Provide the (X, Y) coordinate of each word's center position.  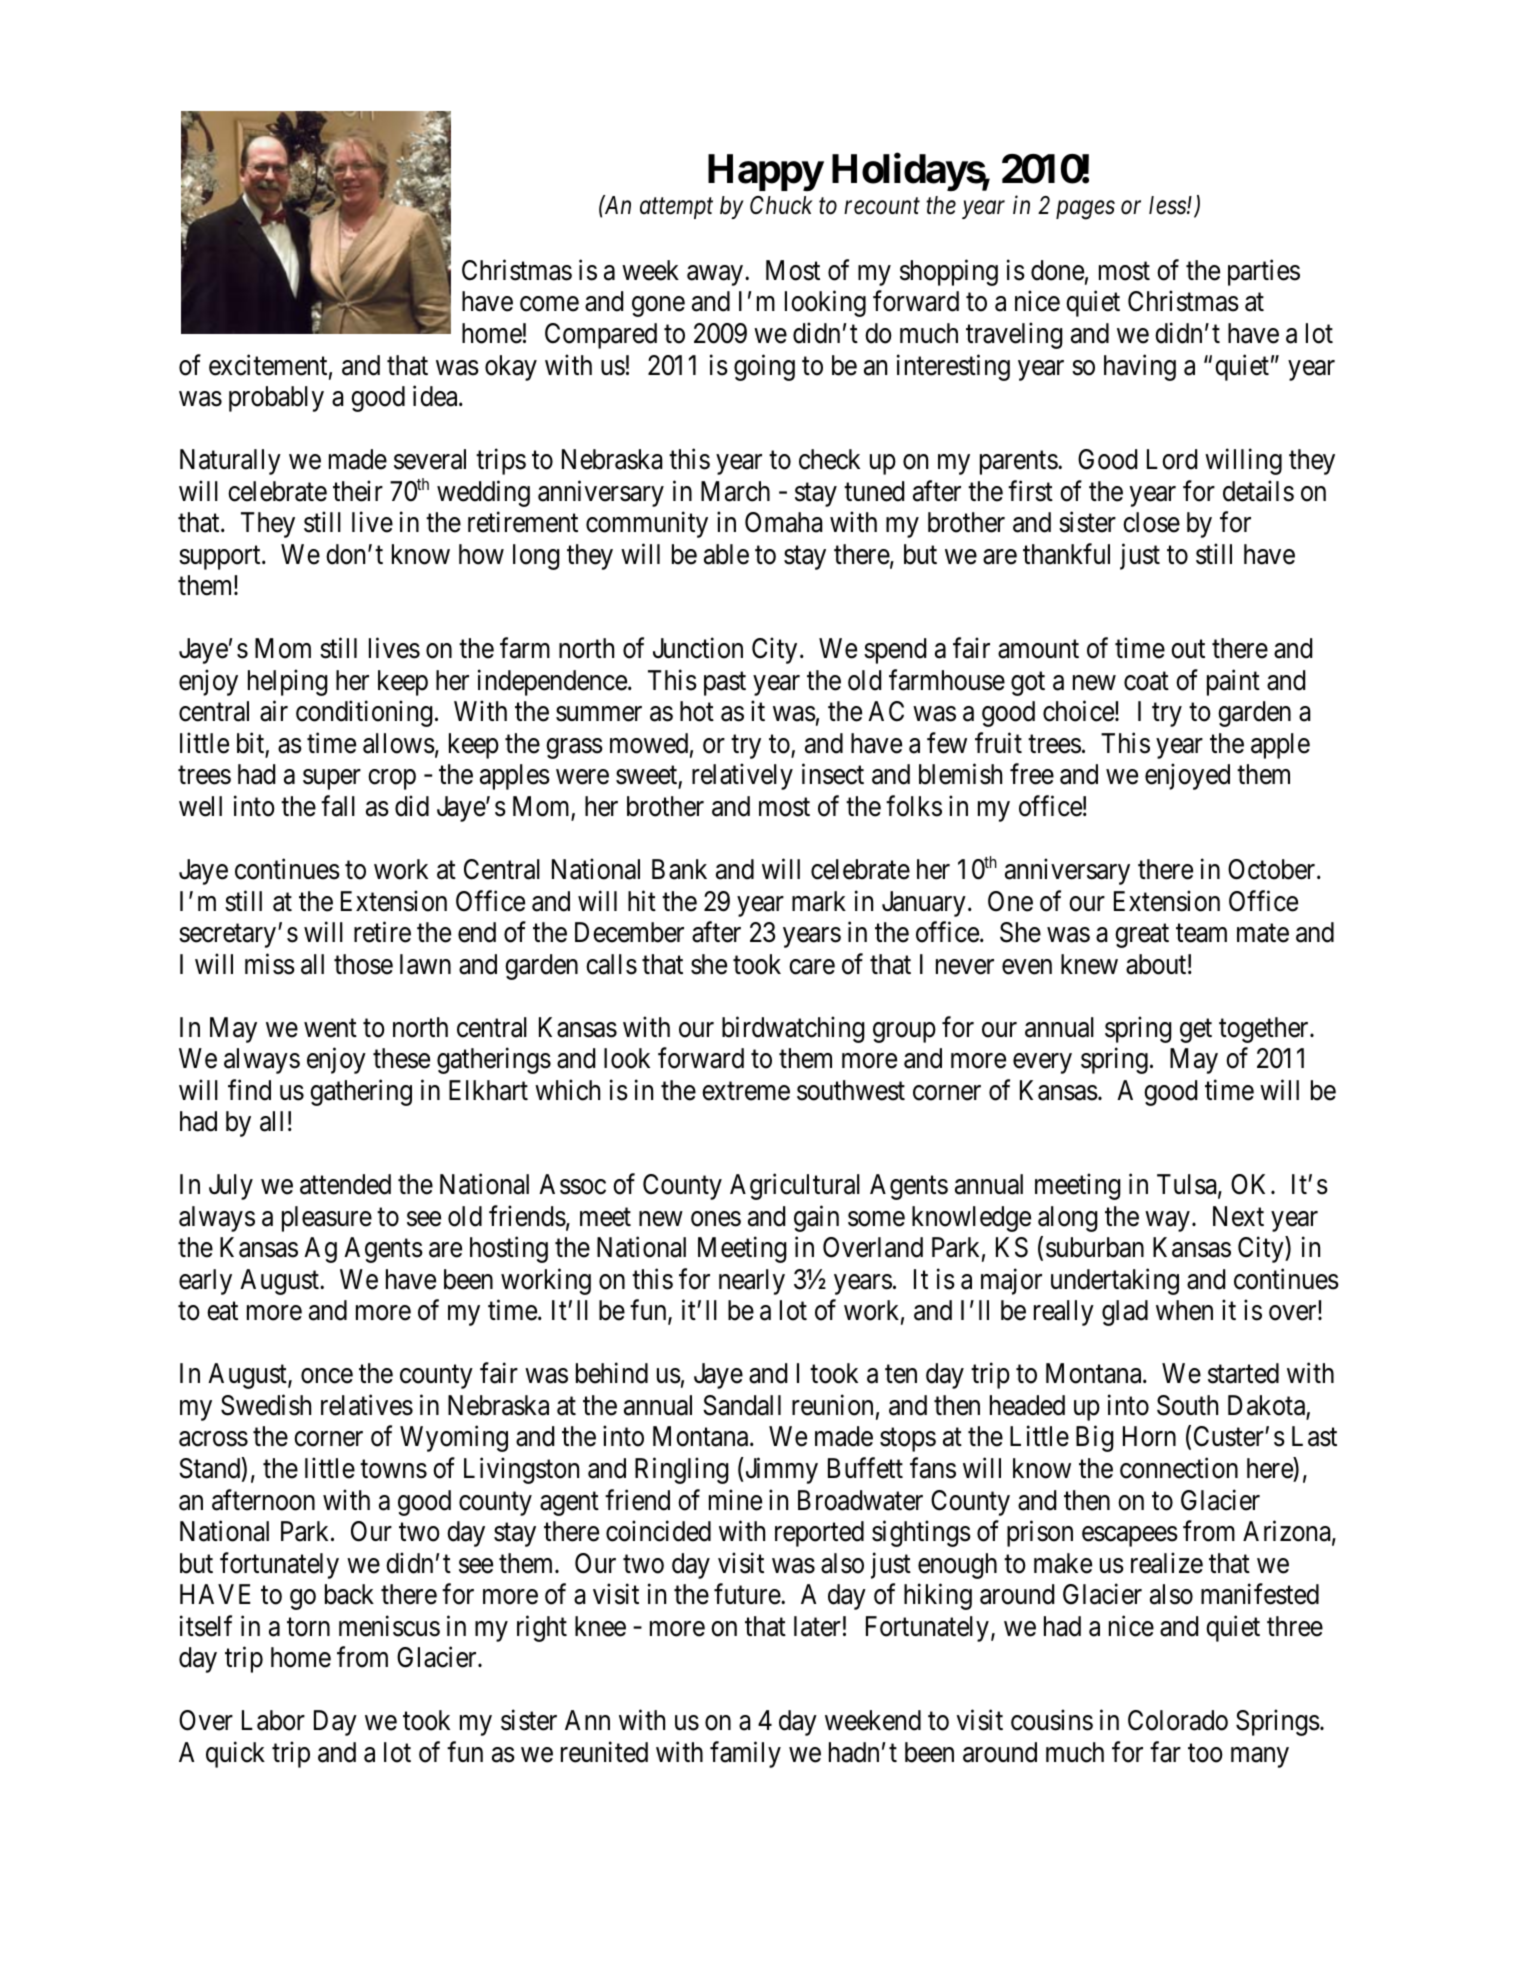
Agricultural (795, 1187)
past (725, 684)
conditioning (364, 714)
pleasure (327, 1219)
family (745, 1754)
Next (1238, 1216)
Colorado (1178, 1720)
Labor (273, 1720)
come (549, 304)
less (1168, 205)
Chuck (781, 205)
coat (1146, 681)
